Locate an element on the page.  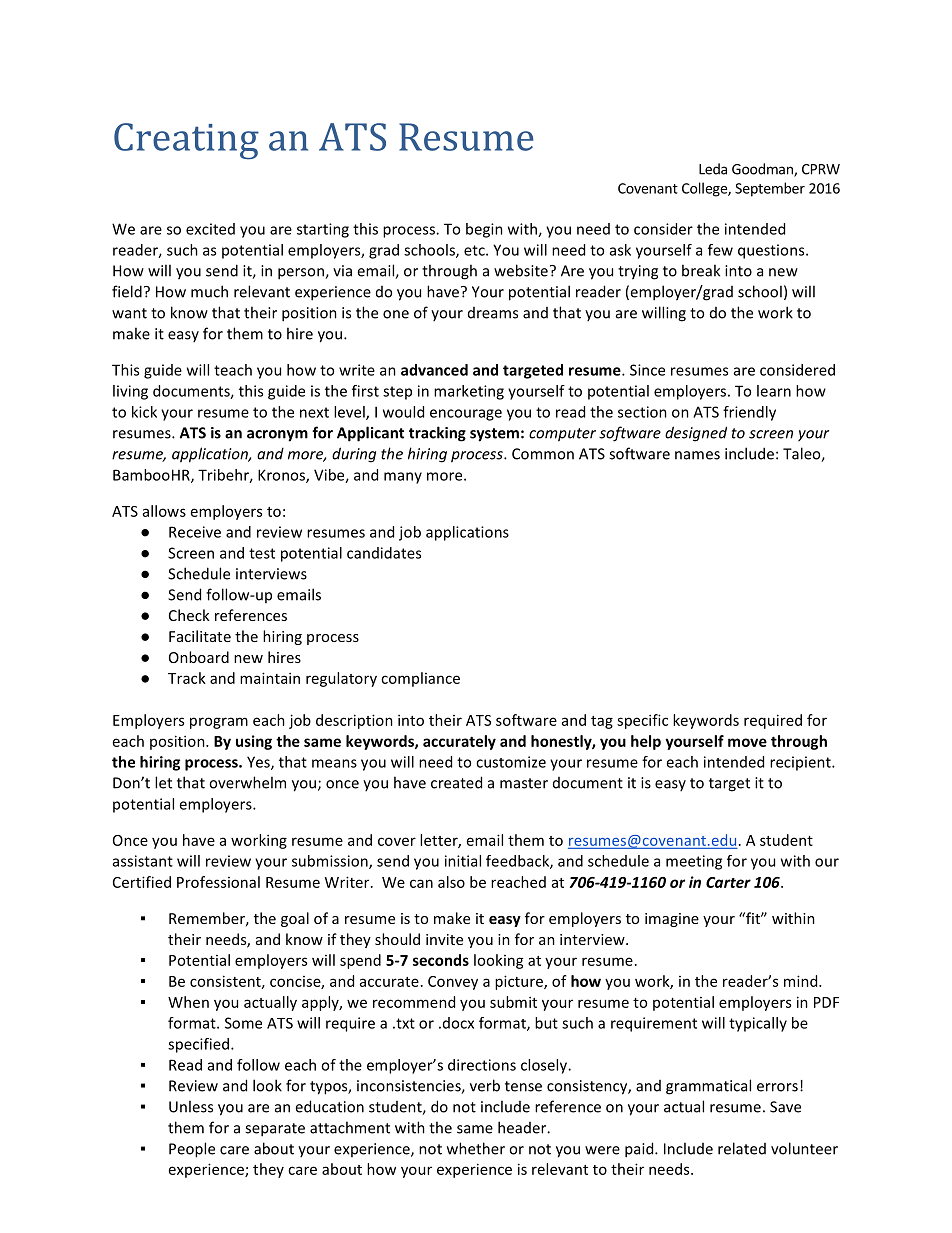
many is located at coordinates (403, 478).
